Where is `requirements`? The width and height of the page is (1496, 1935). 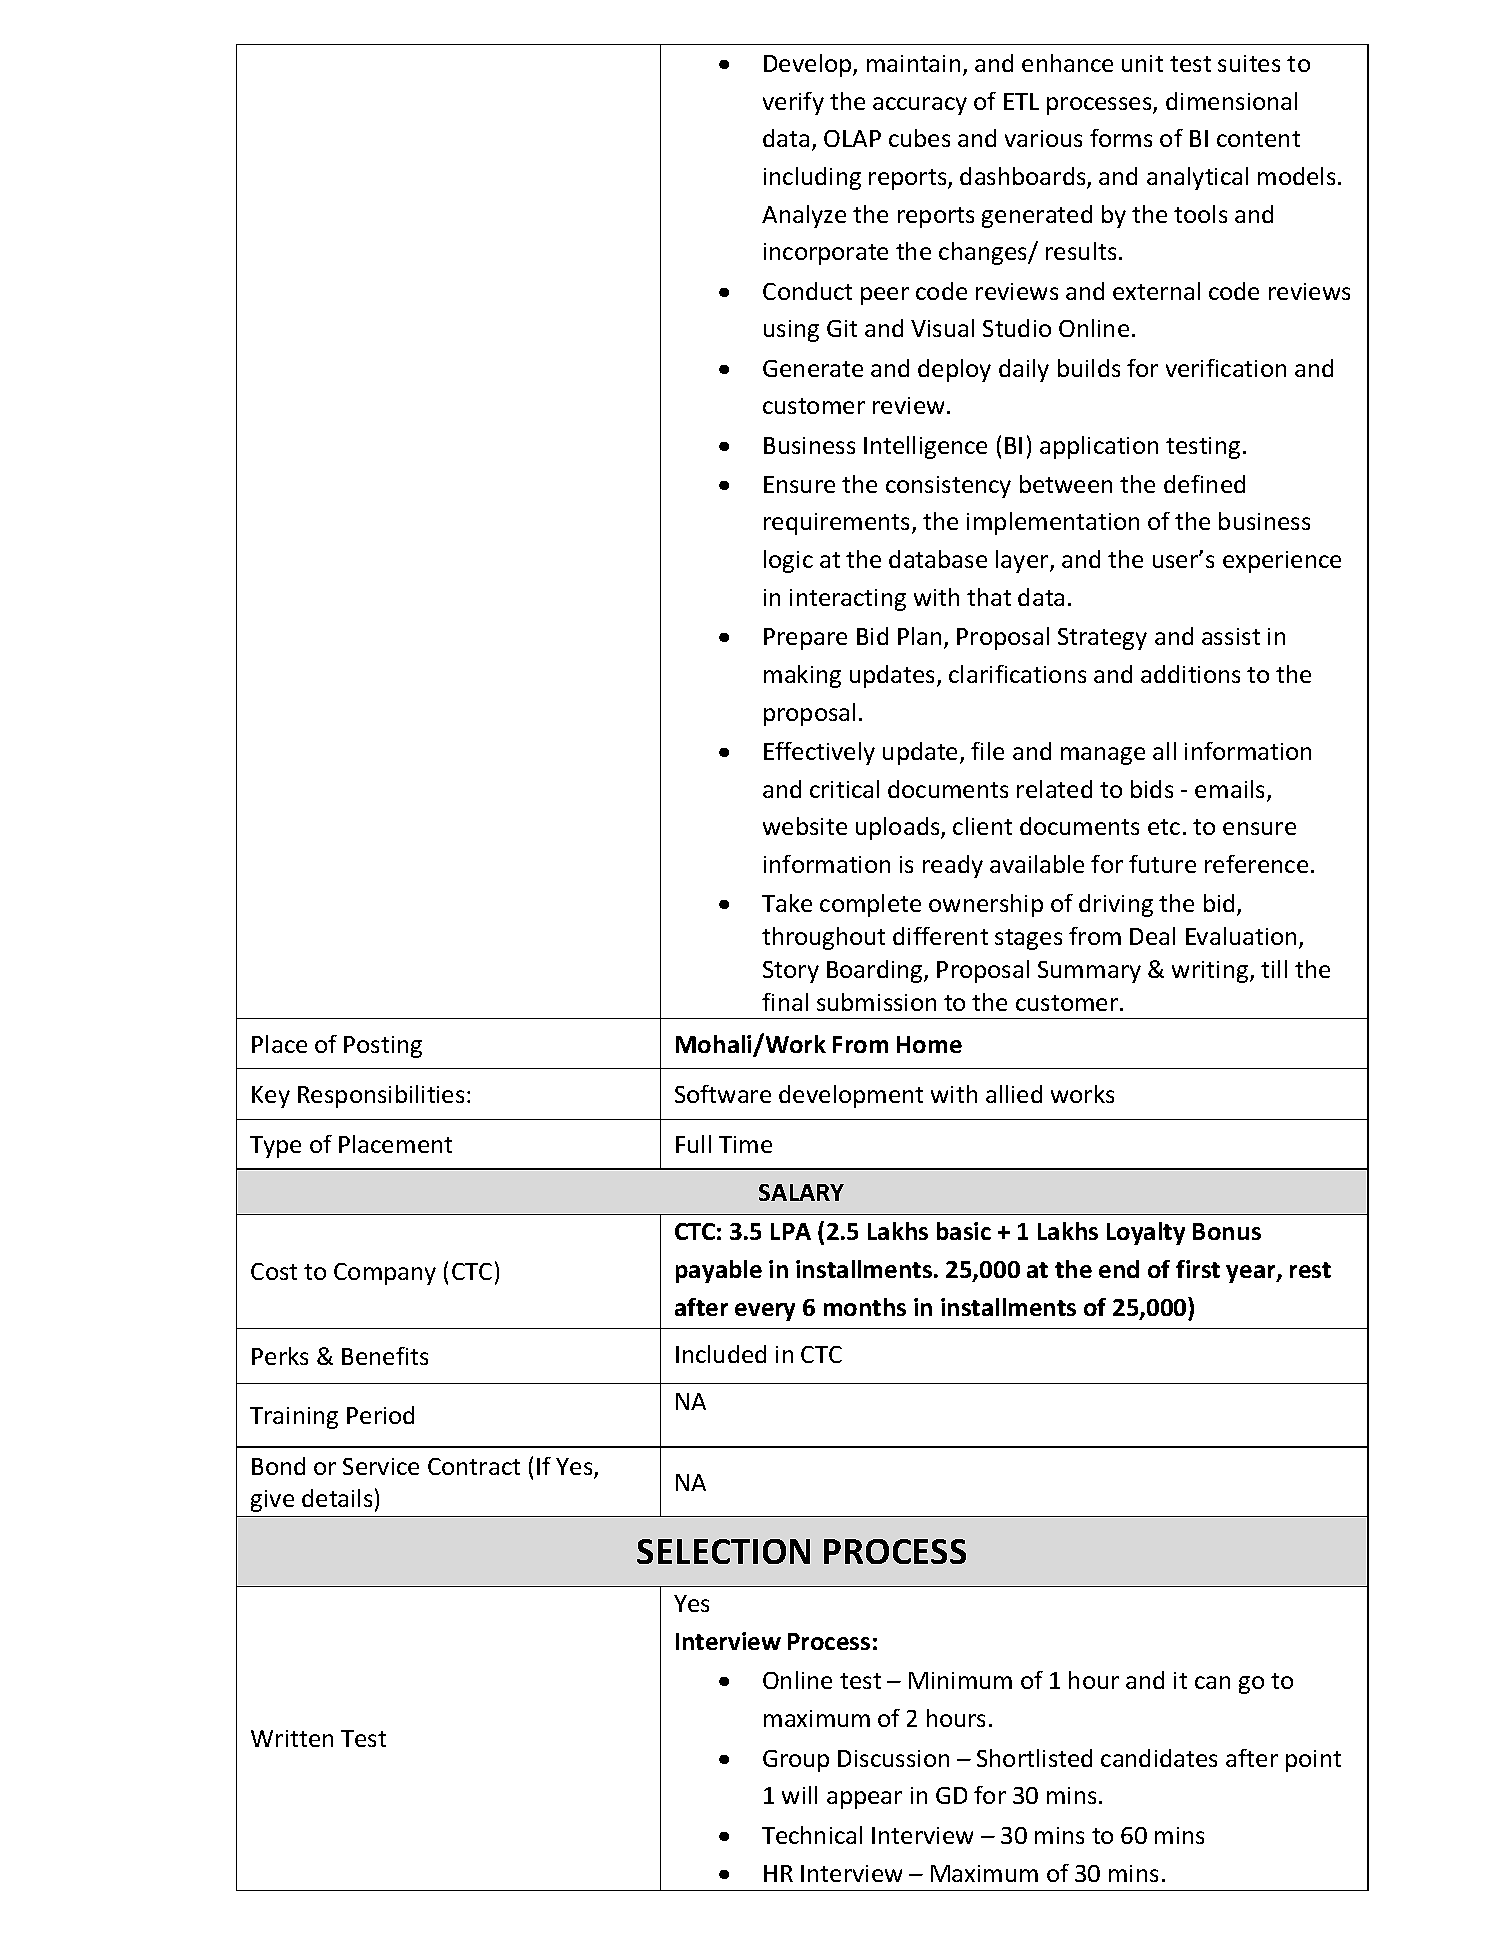 requirements is located at coordinates (838, 524).
